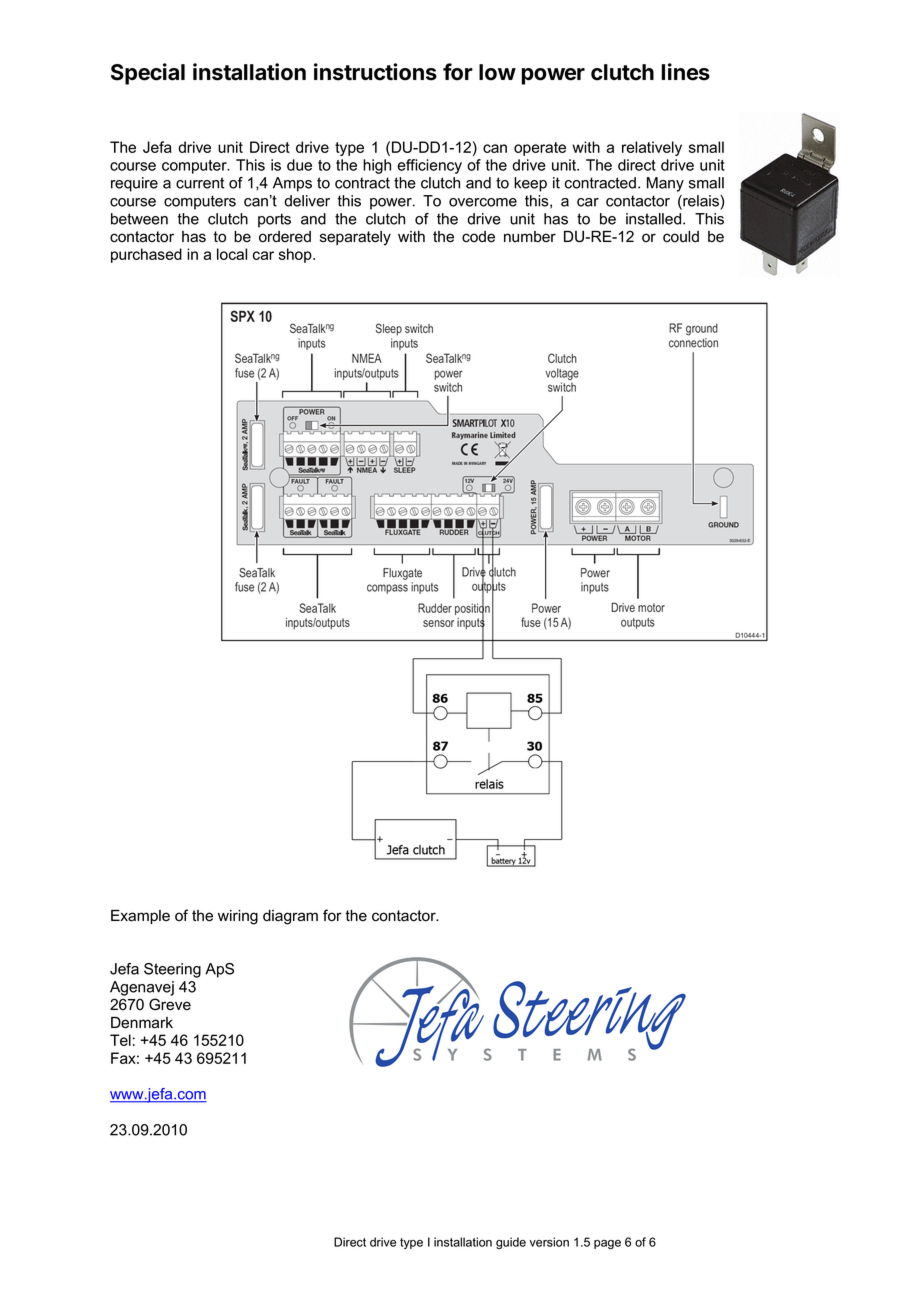 This screenshot has height=1308, width=924. Describe the element at coordinates (355, 238) in the screenshot. I see `separately` at that location.
